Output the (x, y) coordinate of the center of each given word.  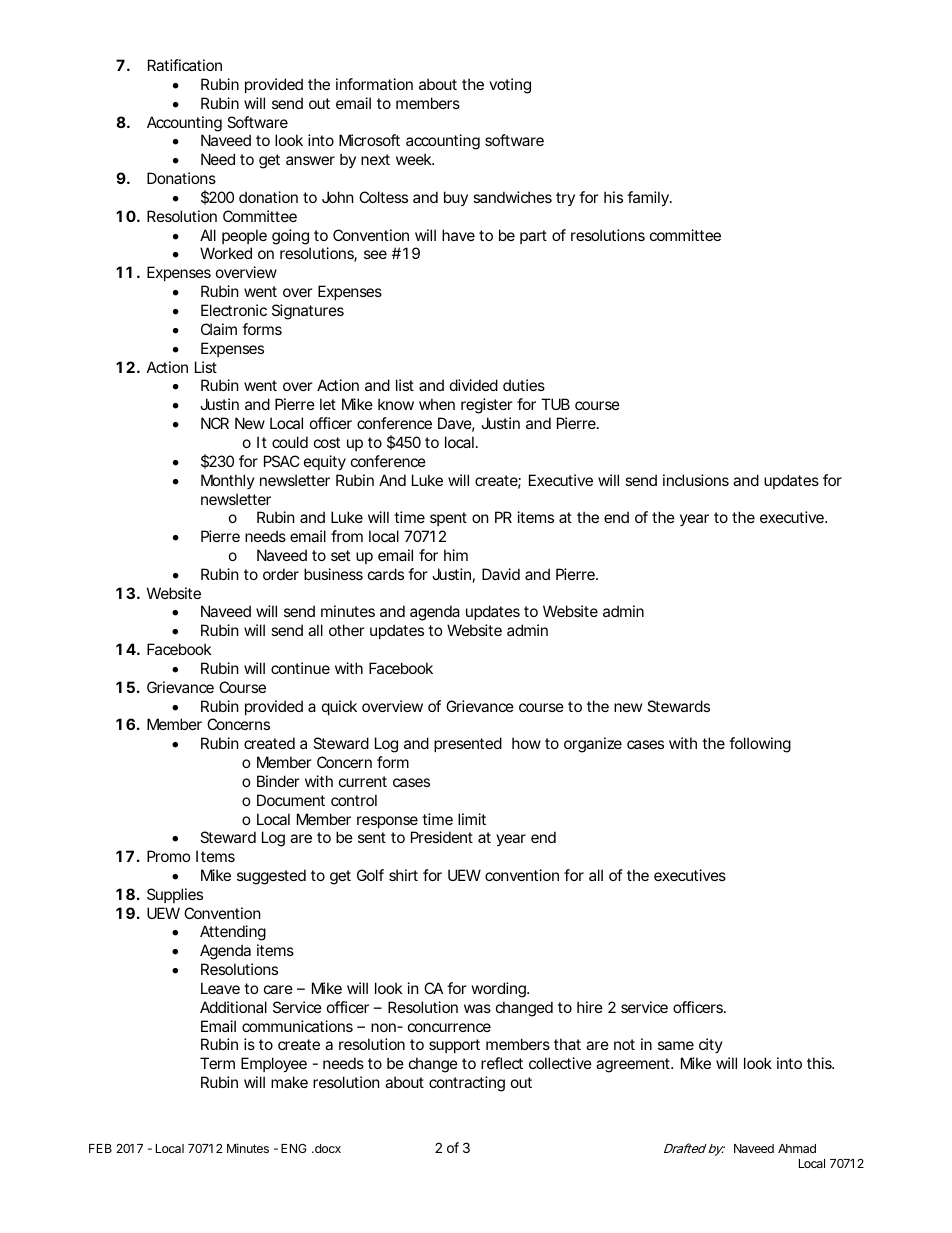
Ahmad (797, 1148)
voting (510, 86)
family (649, 198)
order (281, 574)
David (501, 574)
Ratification (185, 65)
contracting (467, 1084)
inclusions (696, 480)
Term (217, 1063)
